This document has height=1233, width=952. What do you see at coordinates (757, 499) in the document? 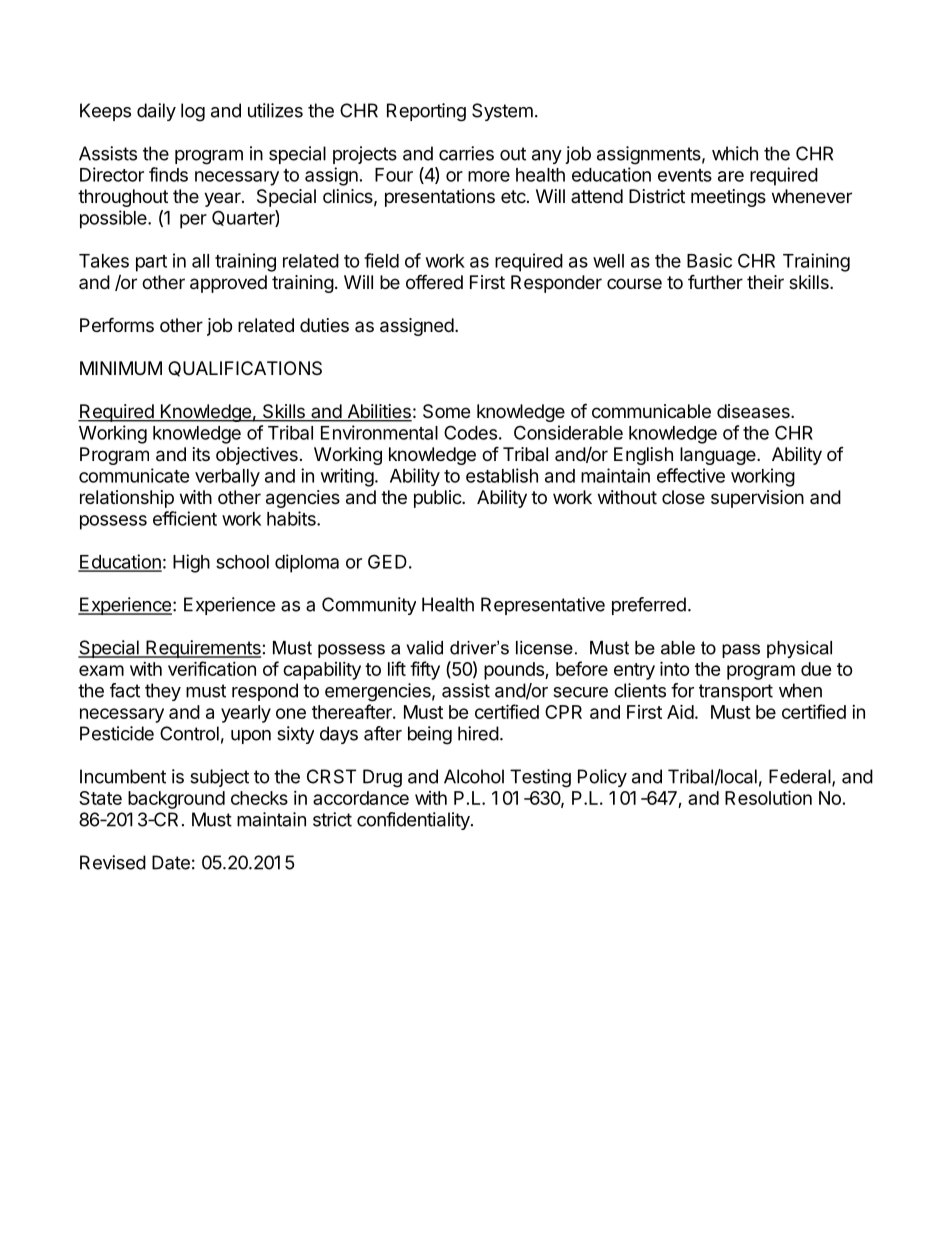
I see `supervision` at bounding box center [757, 499].
